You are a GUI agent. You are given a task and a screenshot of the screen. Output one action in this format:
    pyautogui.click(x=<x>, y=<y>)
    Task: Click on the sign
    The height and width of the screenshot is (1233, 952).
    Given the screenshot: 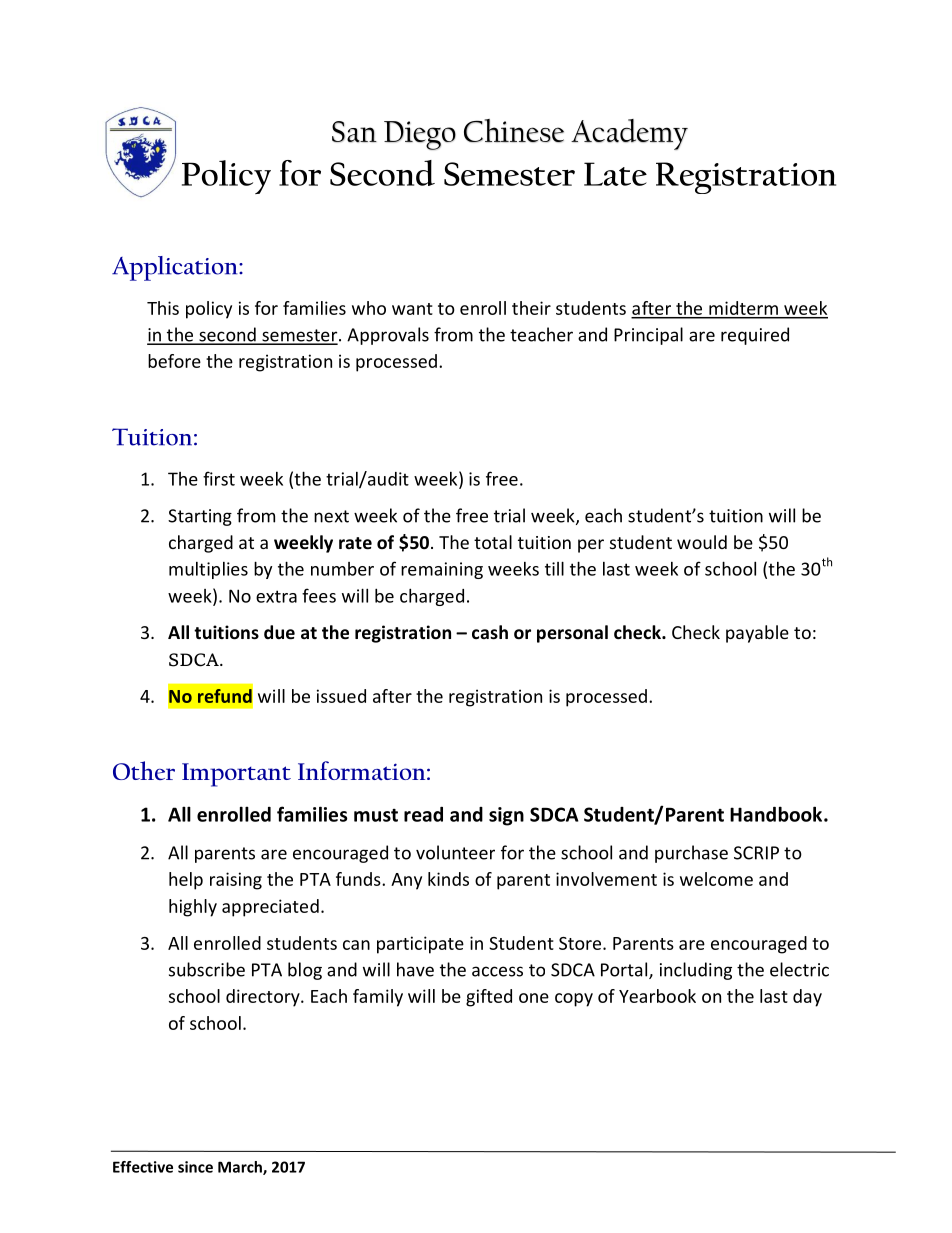 What is the action you would take?
    pyautogui.click(x=506, y=816)
